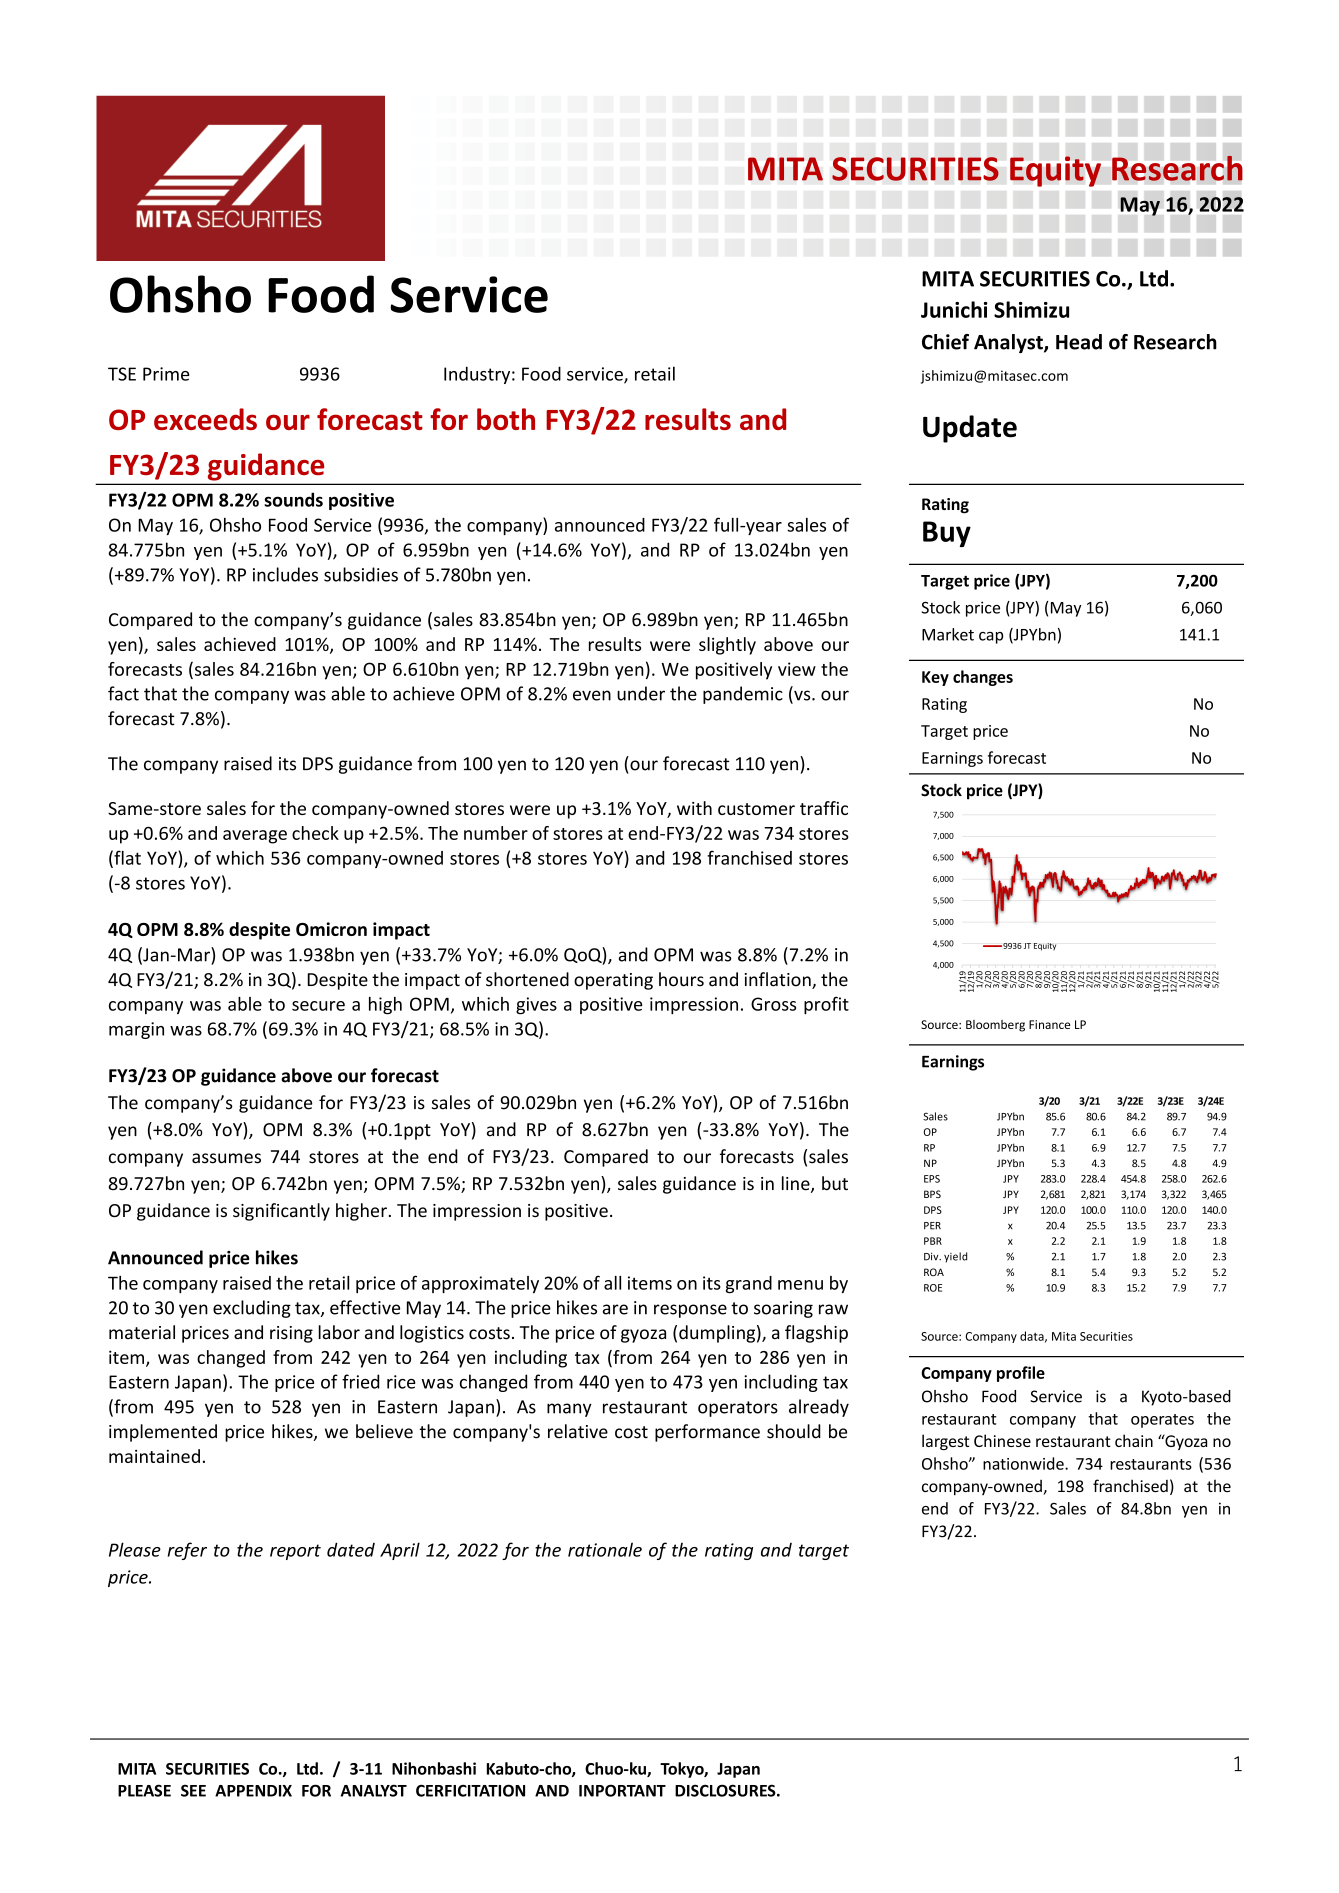  I want to click on many, so click(569, 1410).
